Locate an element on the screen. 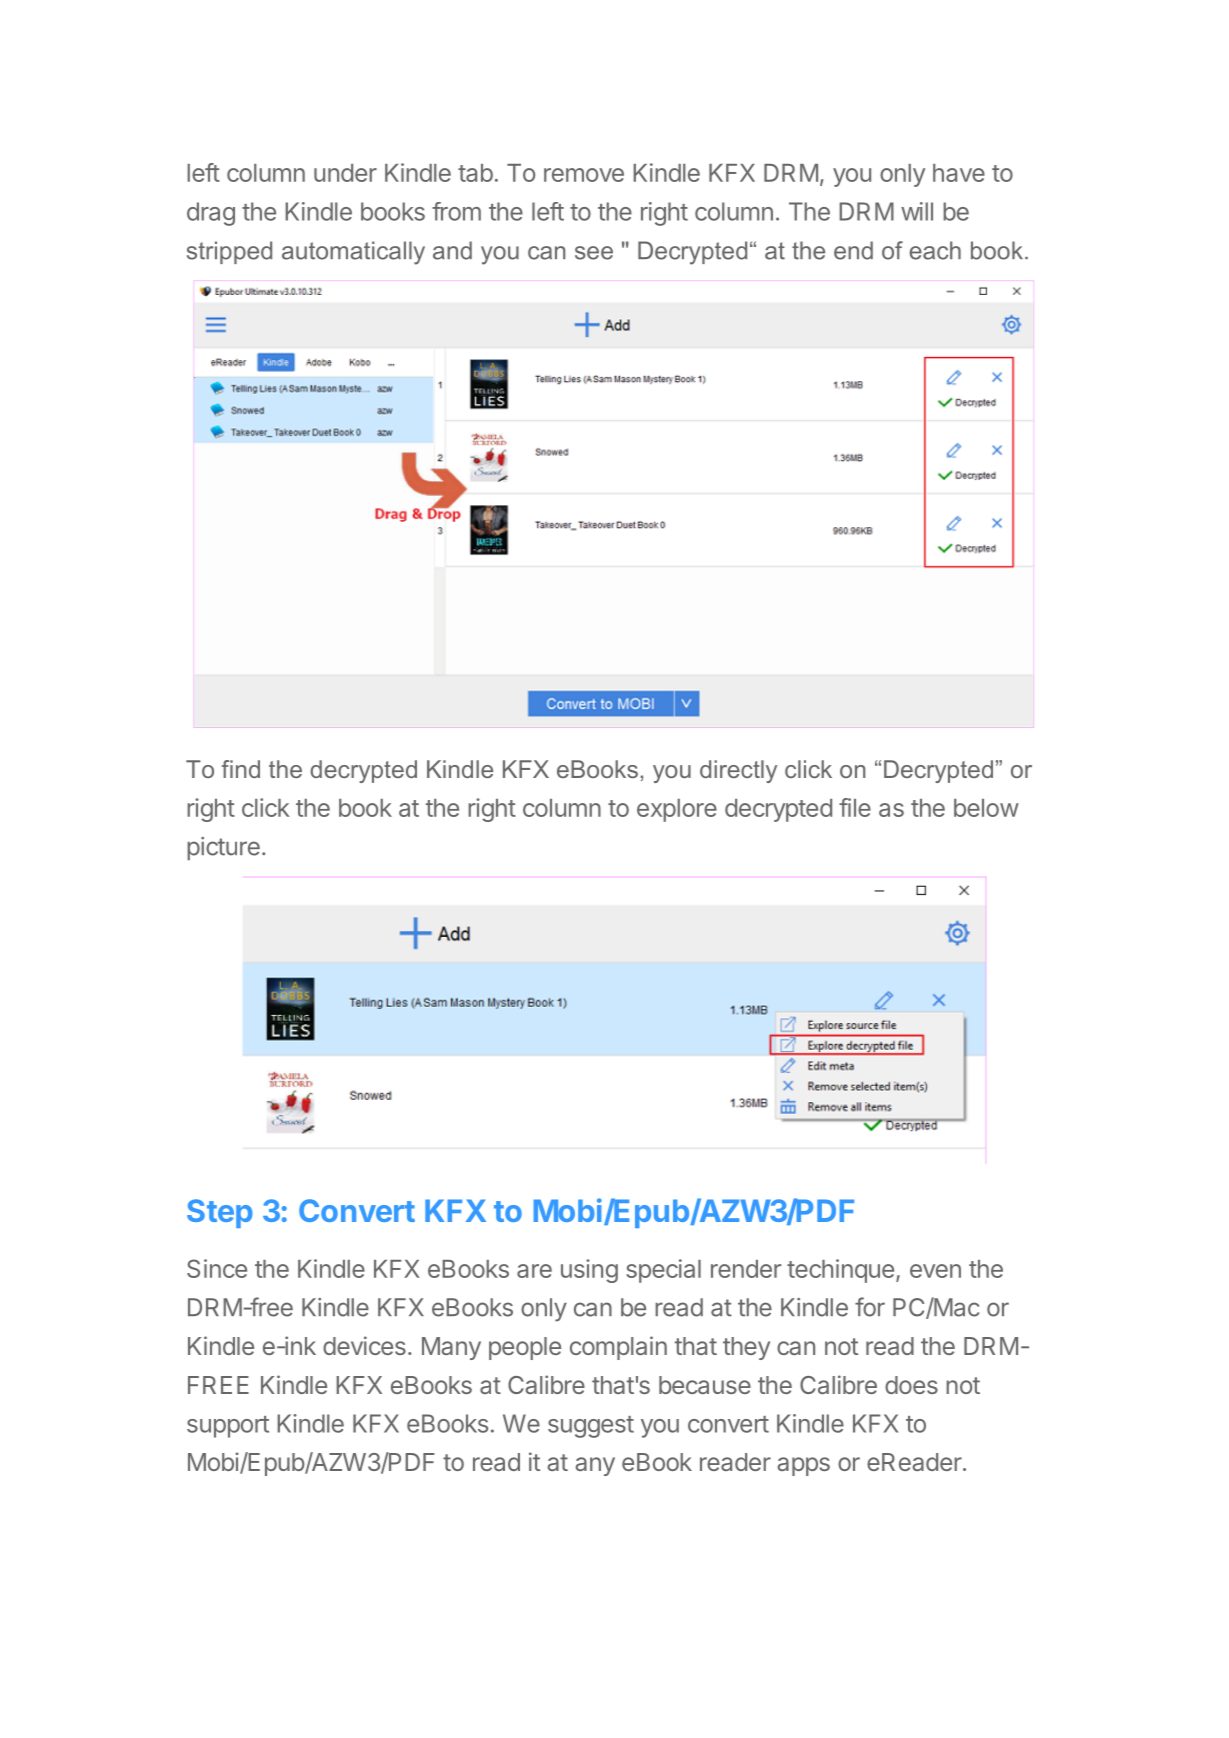 This screenshot has height=1738, width=1229. picture is located at coordinates (223, 848).
